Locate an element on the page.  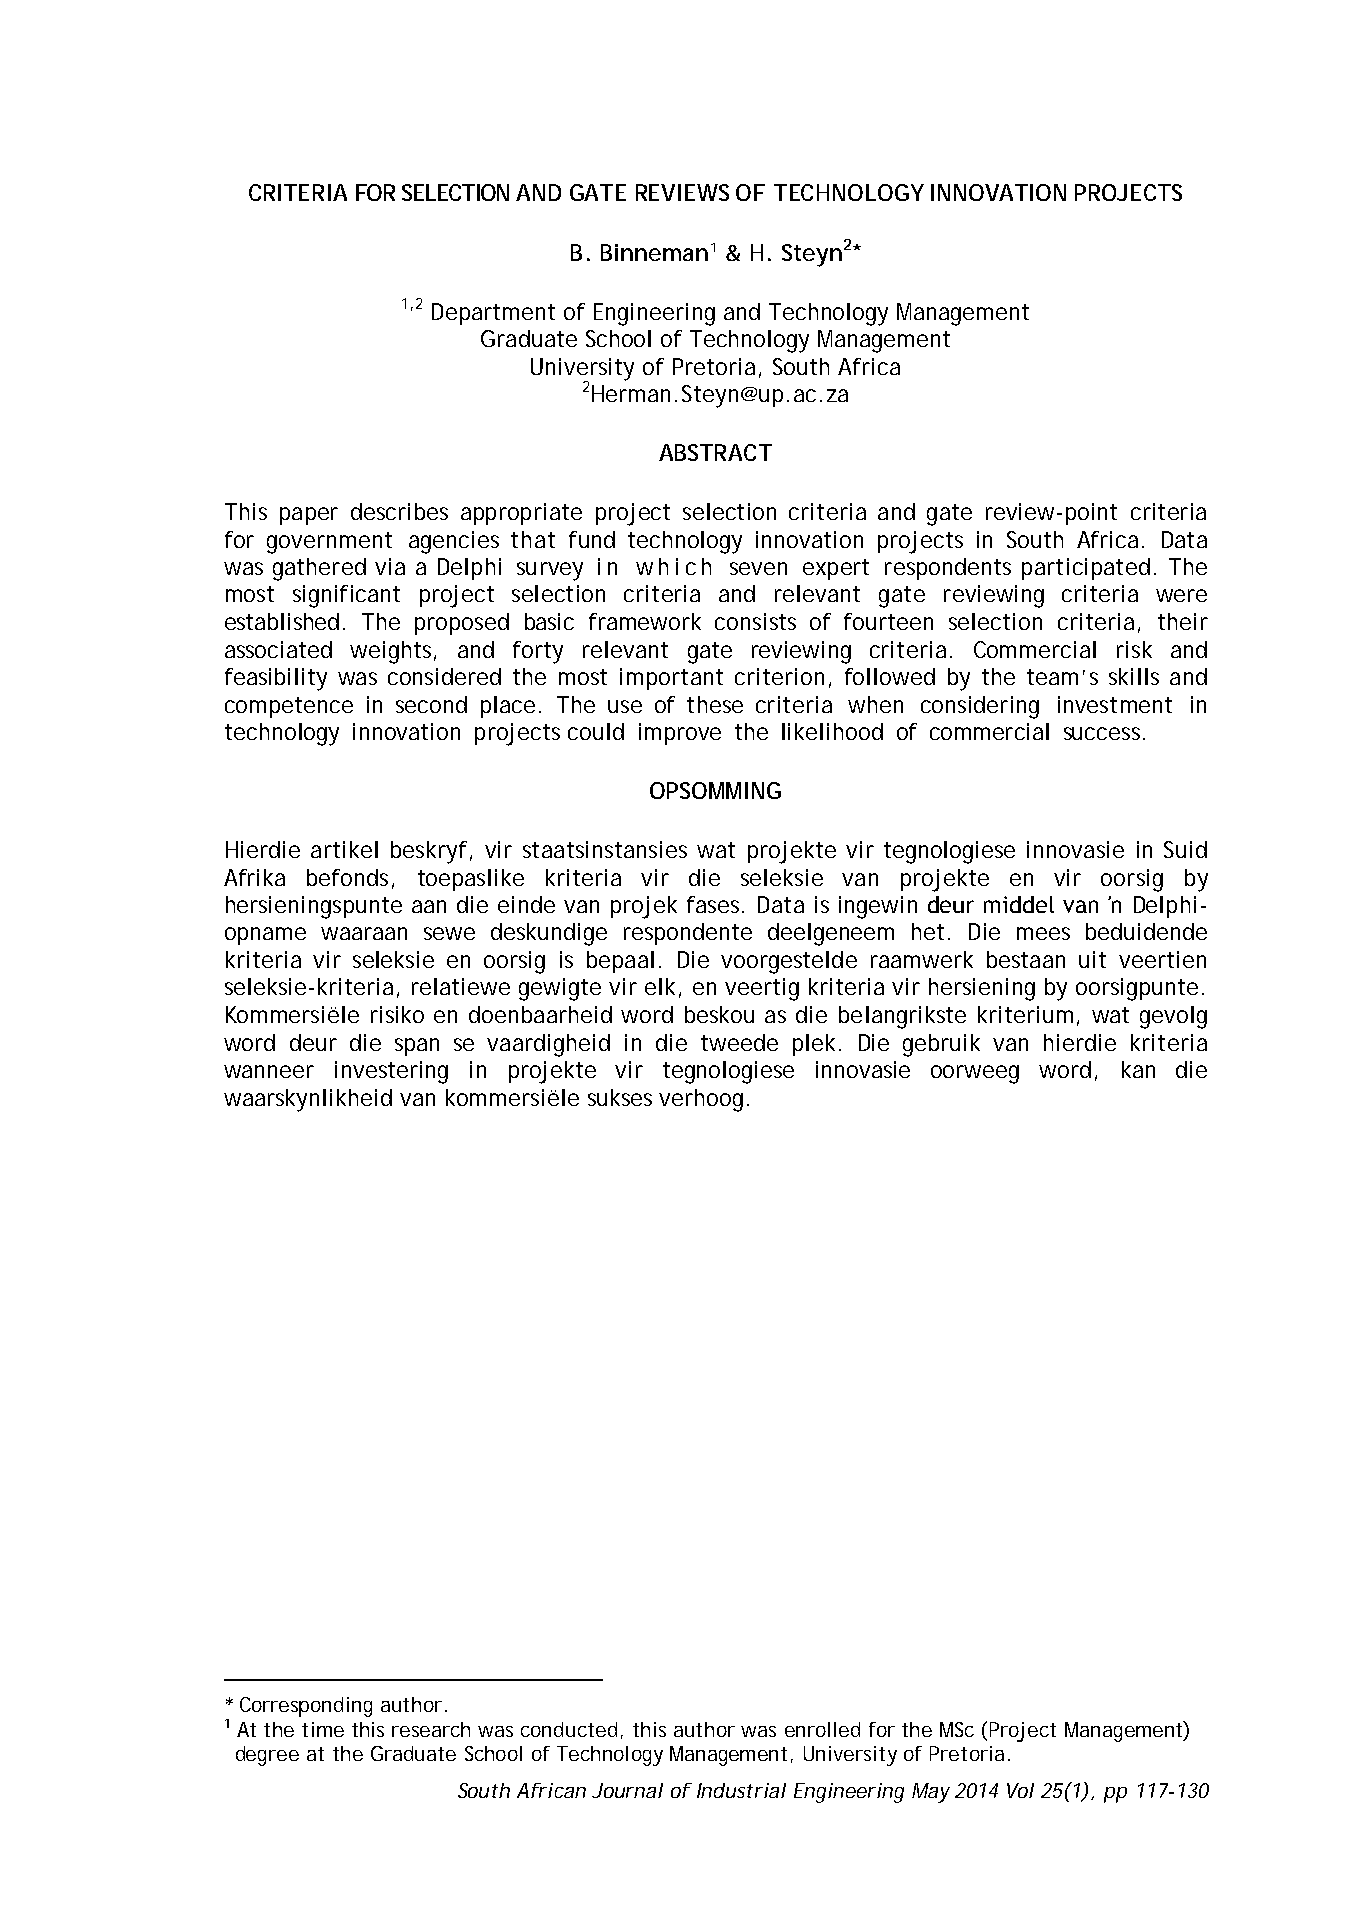
May is located at coordinates (930, 1793).
